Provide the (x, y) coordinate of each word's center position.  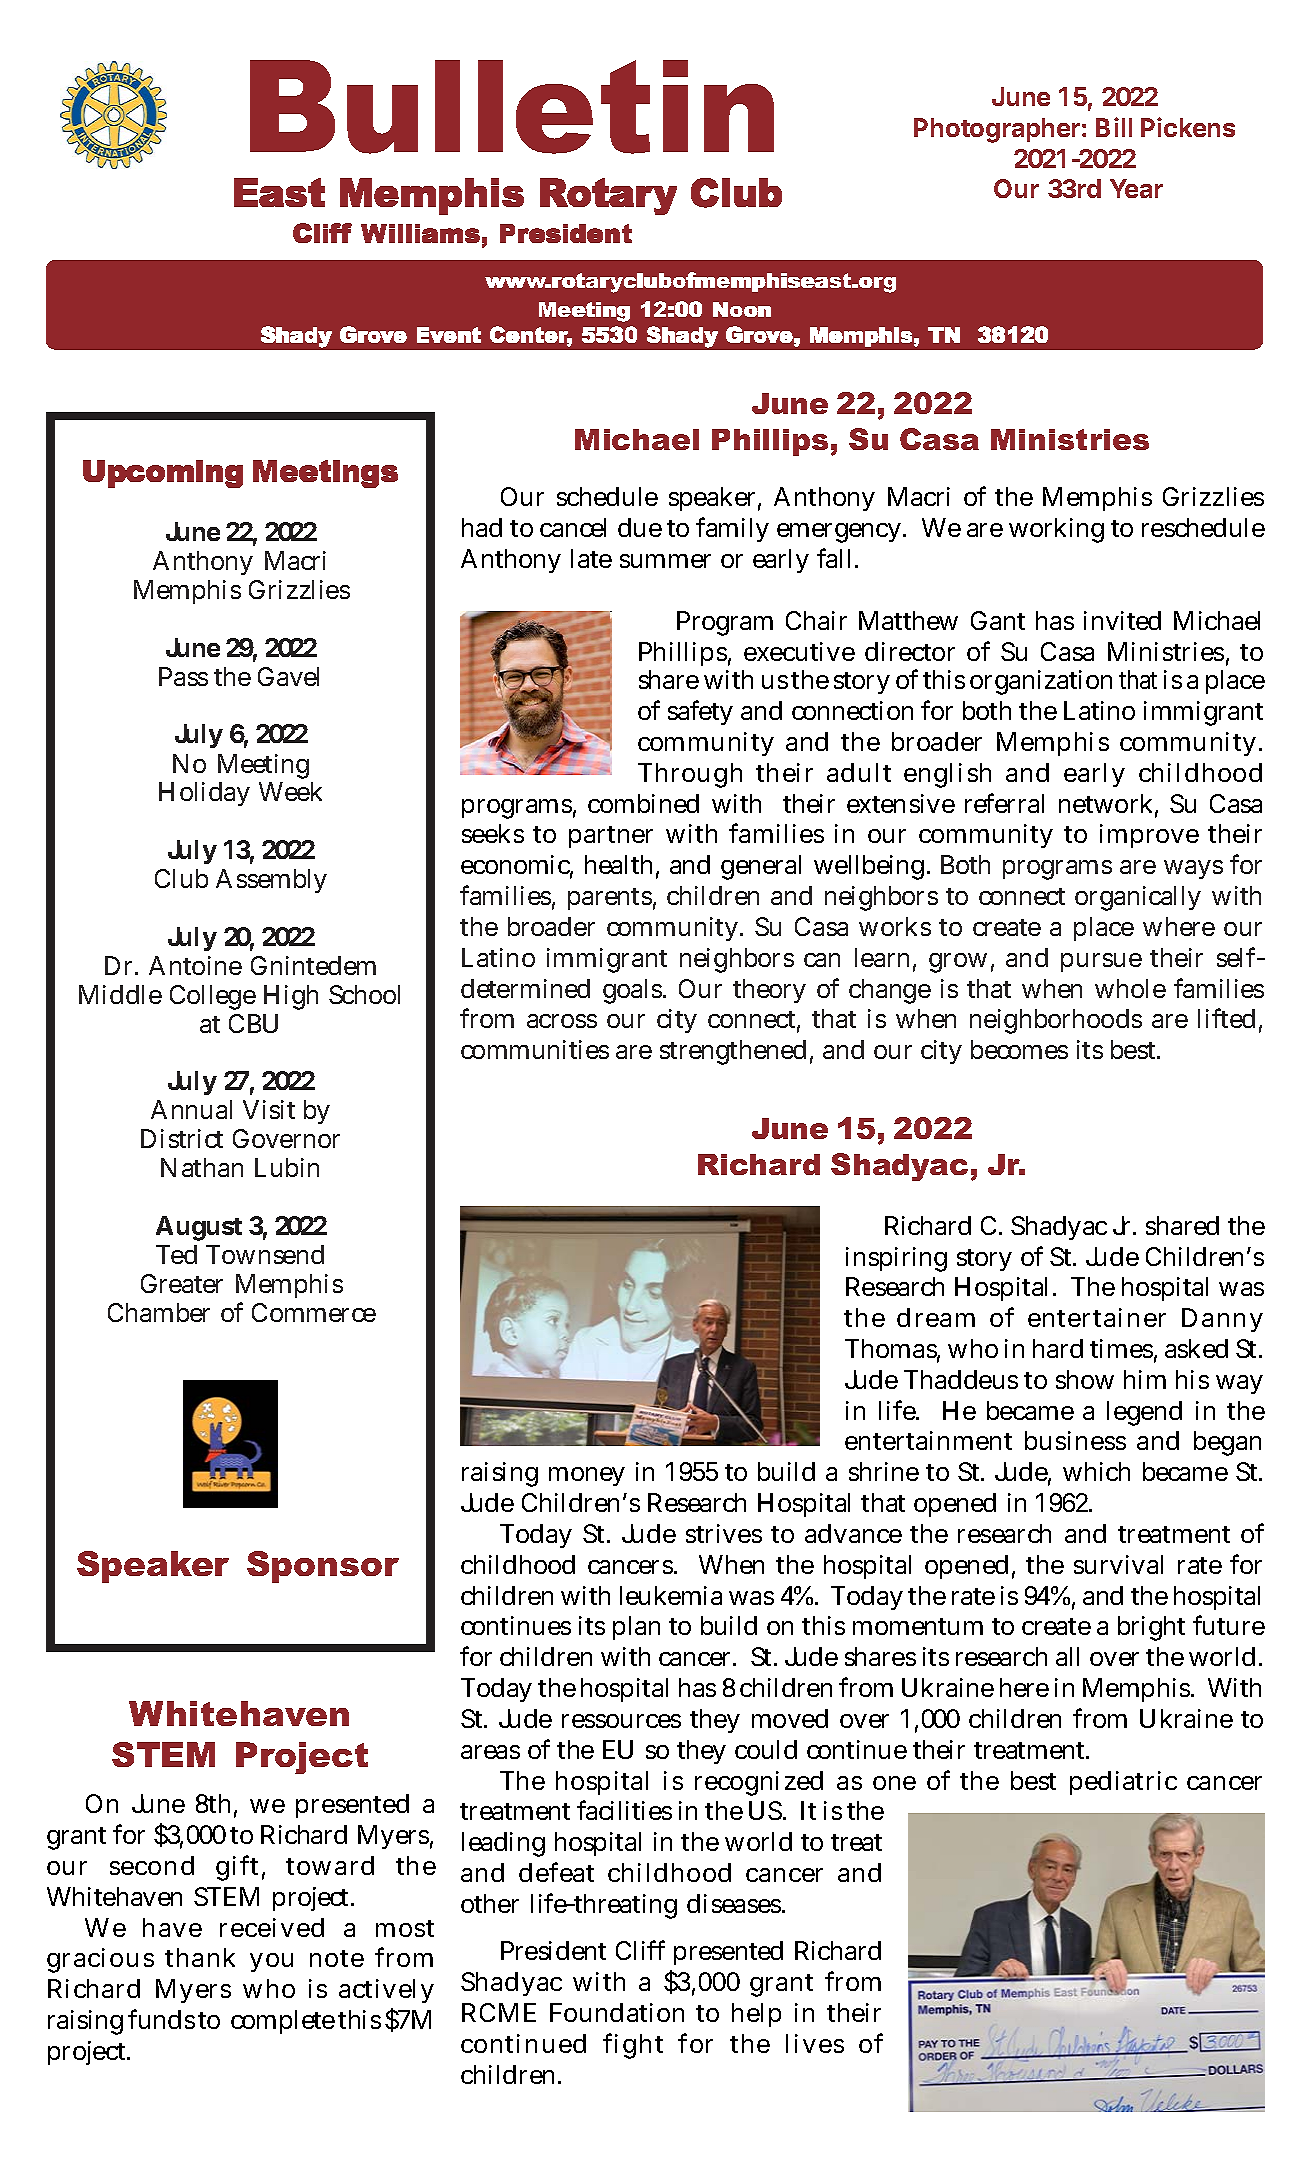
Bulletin (512, 107)
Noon (742, 309)
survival (1118, 1564)
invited (1122, 620)
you (271, 1962)
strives (724, 1533)
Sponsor (323, 1567)
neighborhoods (1056, 1021)
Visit (269, 1109)
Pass (183, 676)
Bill (1114, 127)
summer (665, 561)
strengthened (733, 1052)
